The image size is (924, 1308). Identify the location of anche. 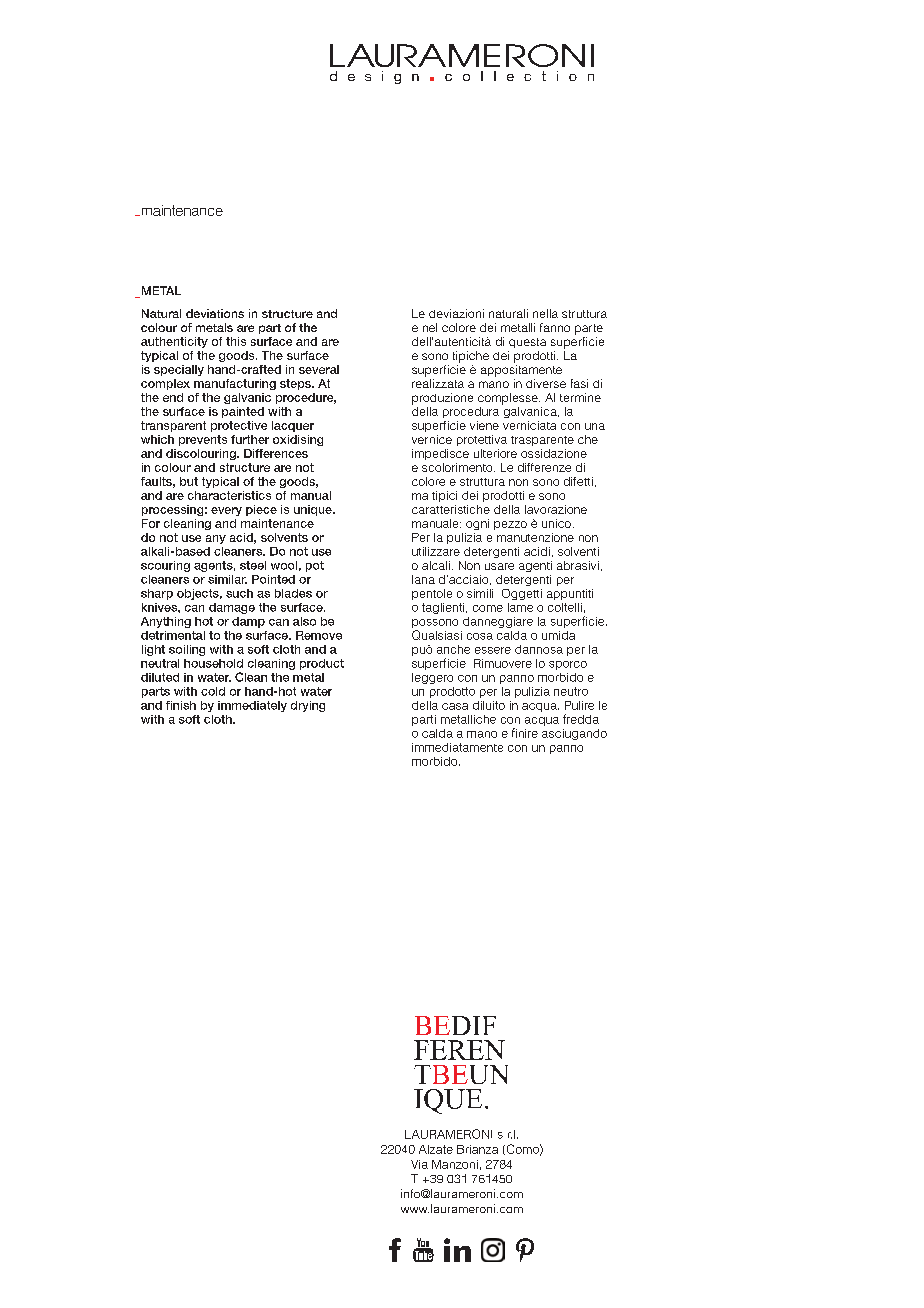
(453, 649).
